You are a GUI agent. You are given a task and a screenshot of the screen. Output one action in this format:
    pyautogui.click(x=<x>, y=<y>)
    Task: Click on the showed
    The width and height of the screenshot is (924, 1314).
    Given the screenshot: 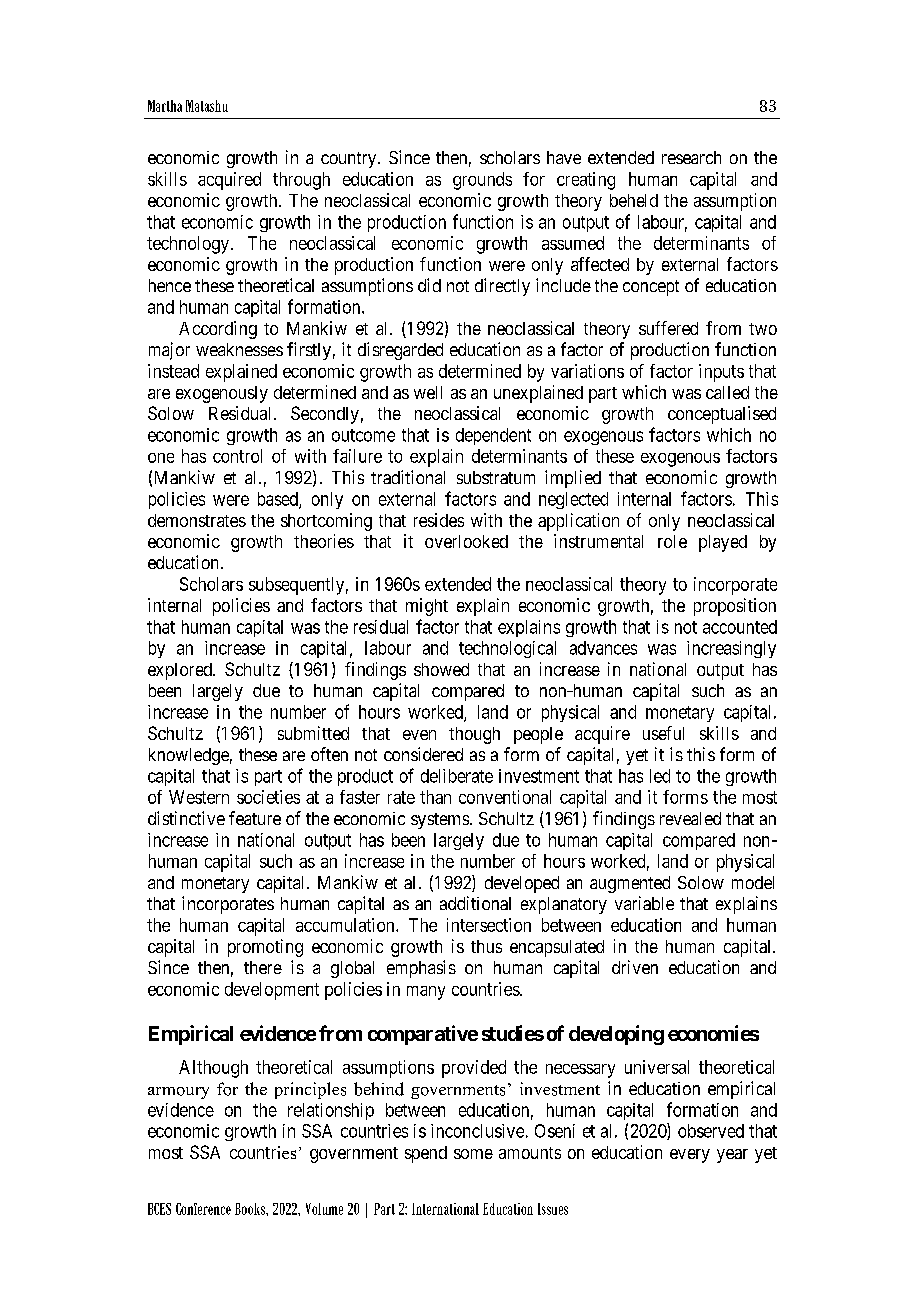 What is the action you would take?
    pyautogui.click(x=441, y=669)
